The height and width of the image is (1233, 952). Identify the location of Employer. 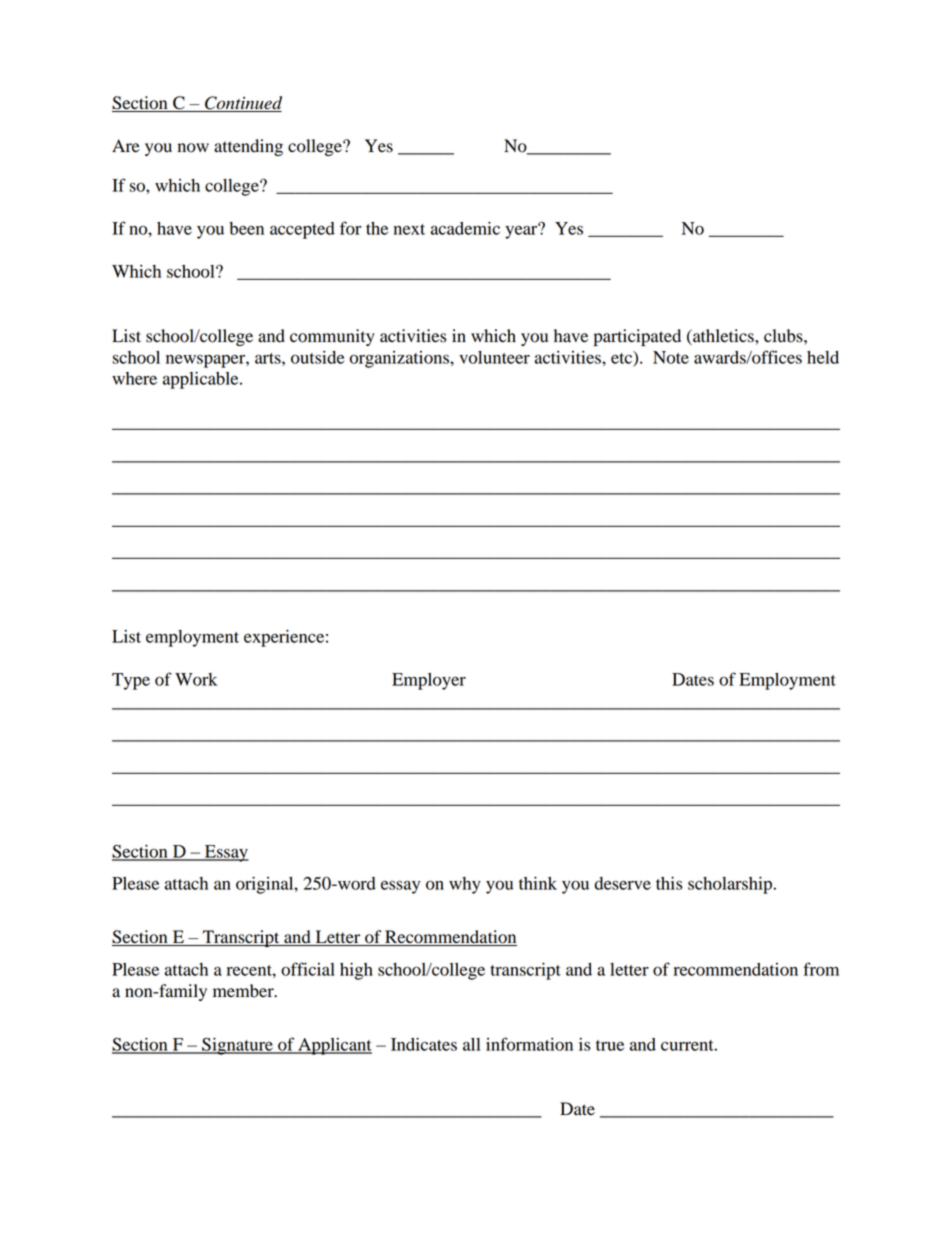
(429, 681).
